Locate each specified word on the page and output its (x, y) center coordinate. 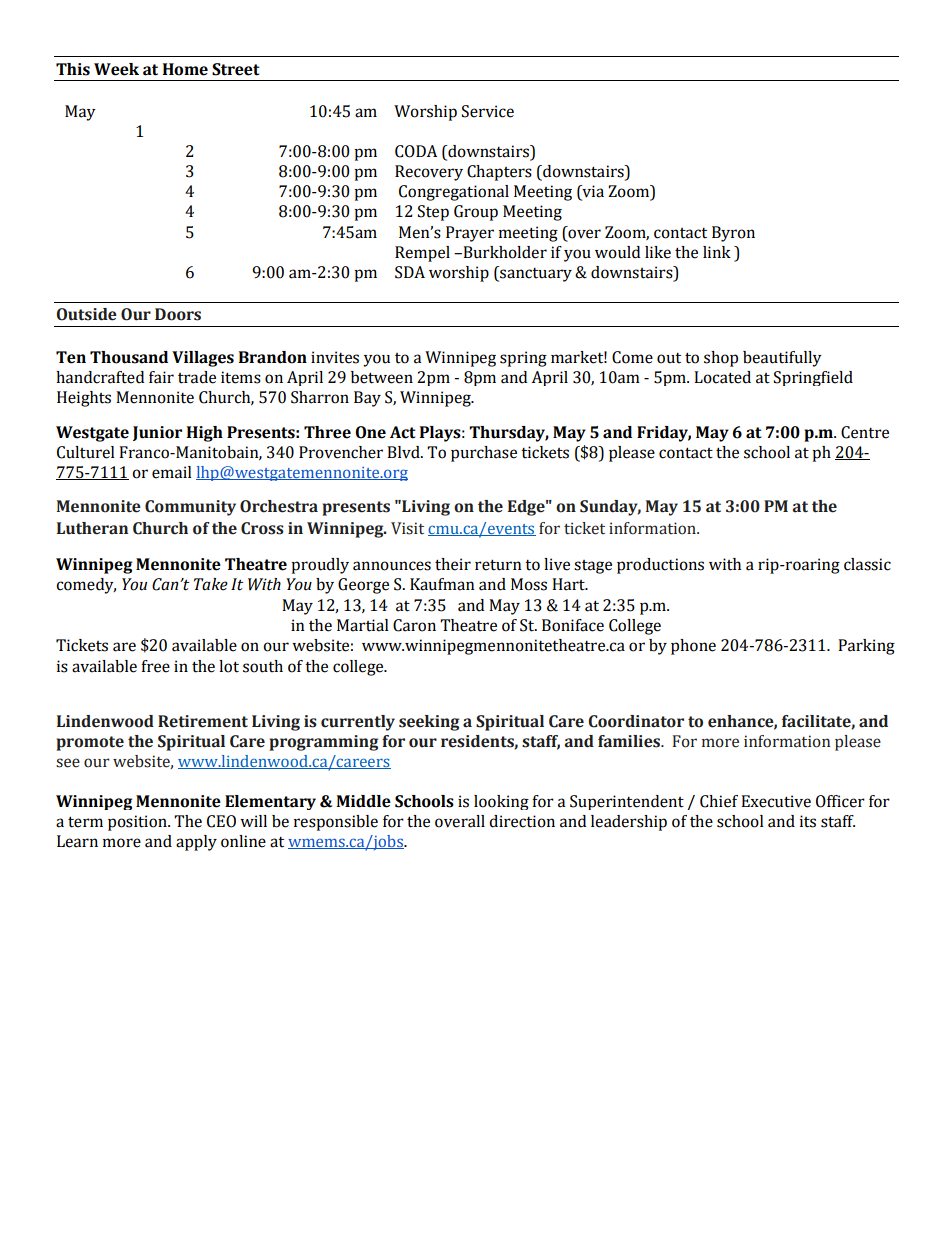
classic (867, 564)
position (138, 823)
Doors (178, 314)
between (382, 377)
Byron (733, 234)
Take (211, 584)
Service (488, 111)
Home (185, 69)
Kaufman (442, 584)
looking (501, 802)
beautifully (782, 359)
